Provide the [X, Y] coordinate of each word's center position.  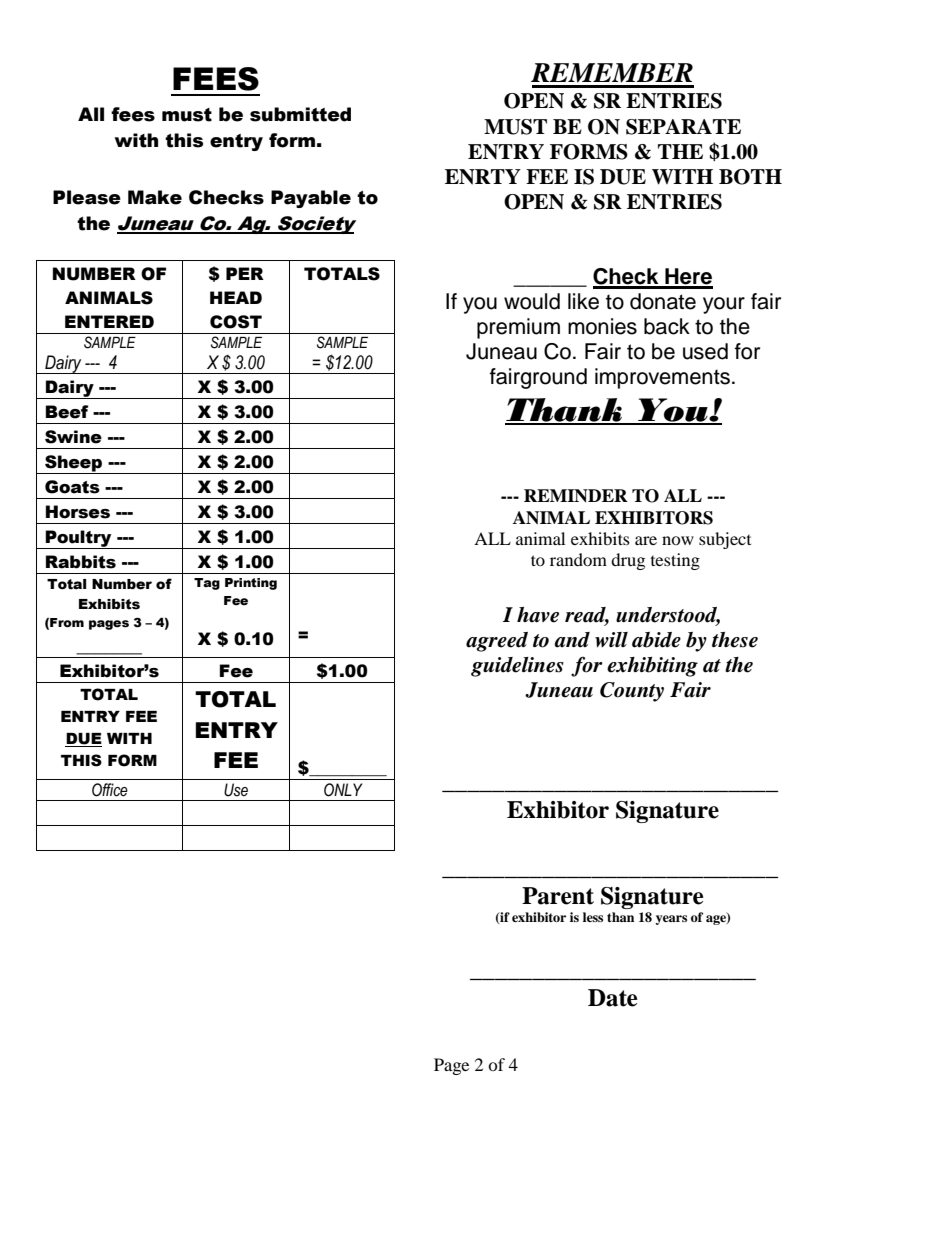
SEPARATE [683, 127]
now [678, 540]
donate [663, 301]
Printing [251, 584]
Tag [207, 584]
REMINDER [576, 496]
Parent [558, 896]
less [593, 917]
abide [656, 640]
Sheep [74, 464]
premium [518, 328]
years [671, 920]
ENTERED [109, 321]
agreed [497, 642]
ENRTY [483, 177]
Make [155, 197]
